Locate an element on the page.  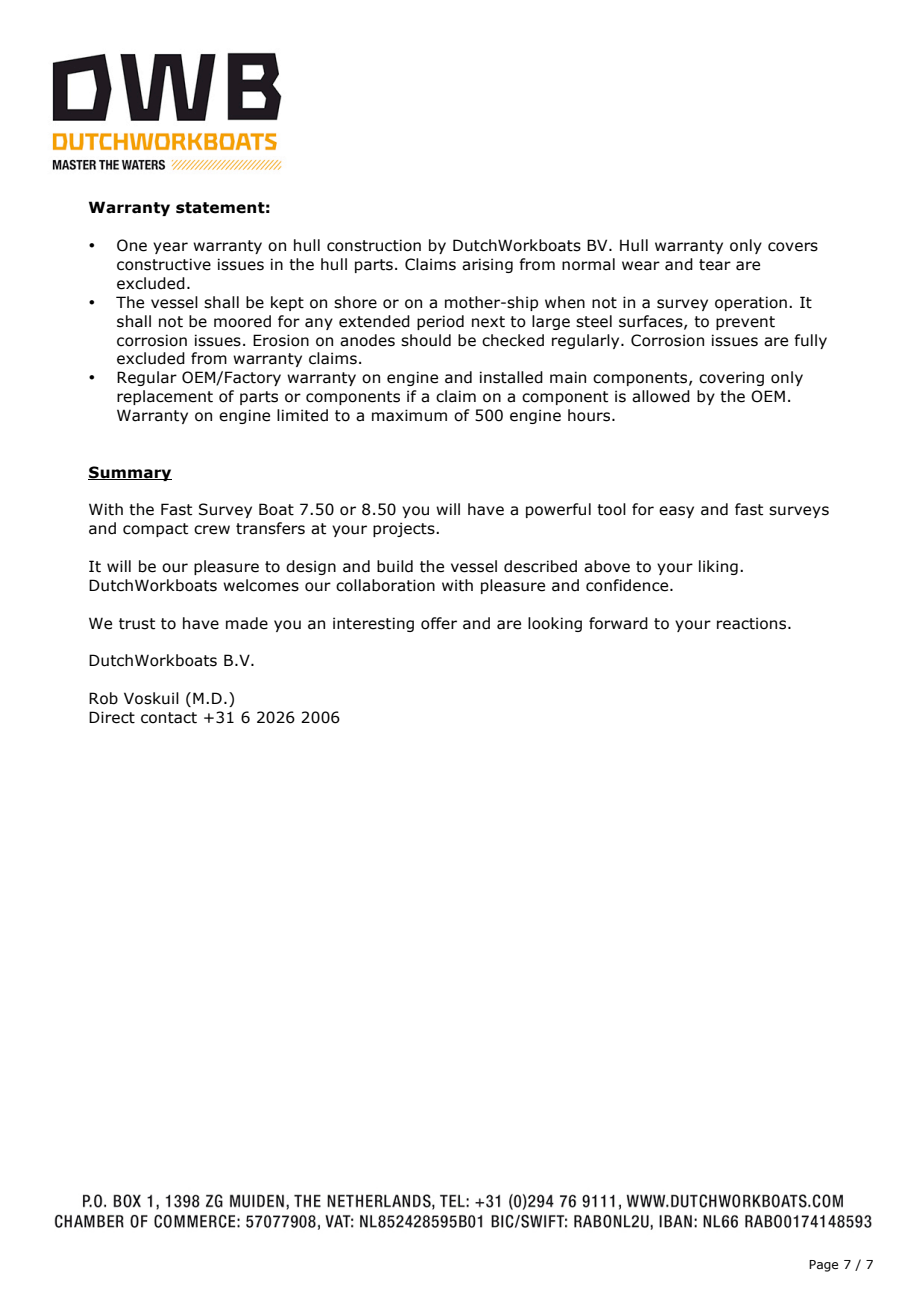
Page is located at coordinates (823, 1266).
